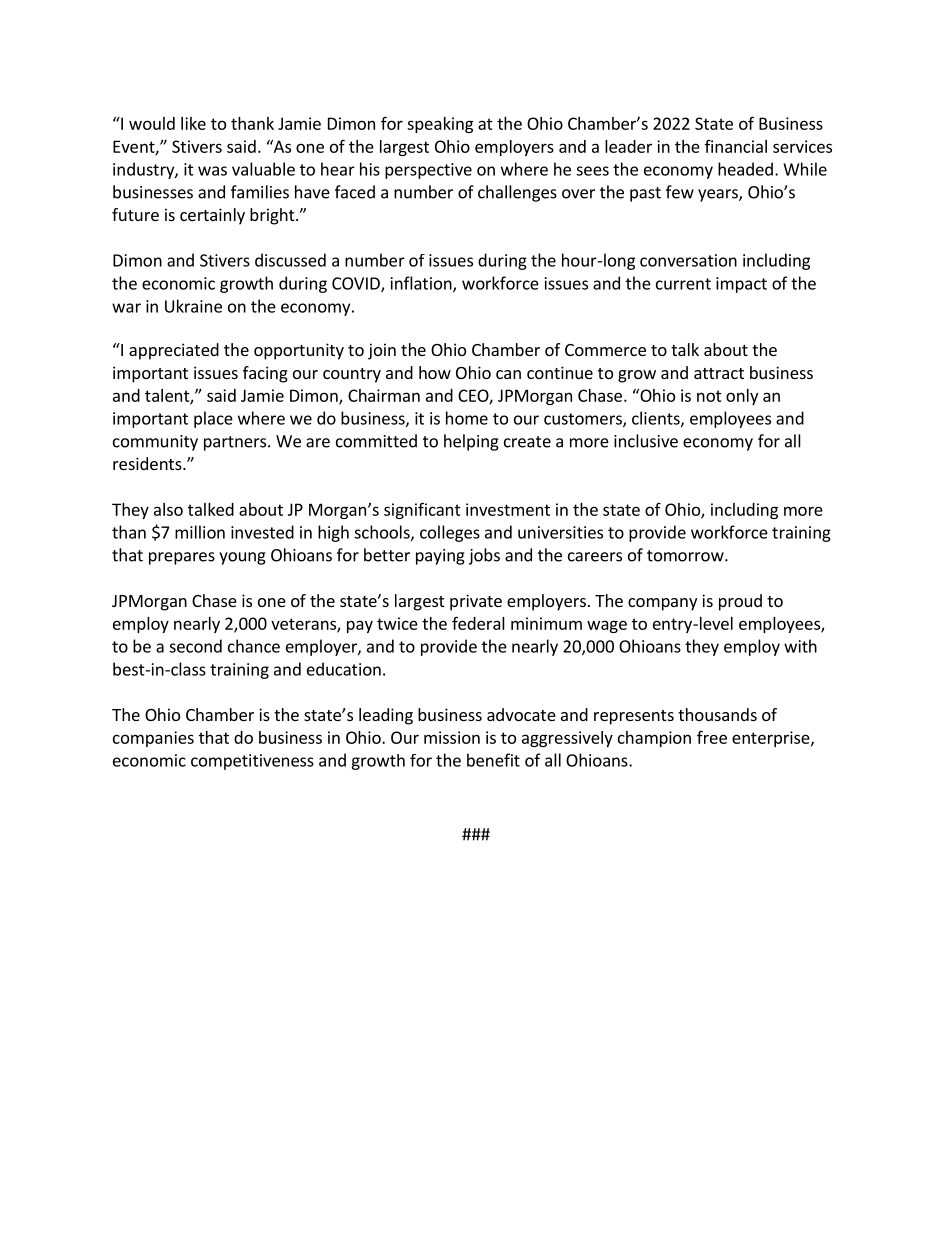 The image size is (952, 1233). Describe the element at coordinates (646, 441) in the screenshot. I see `inclusive` at that location.
